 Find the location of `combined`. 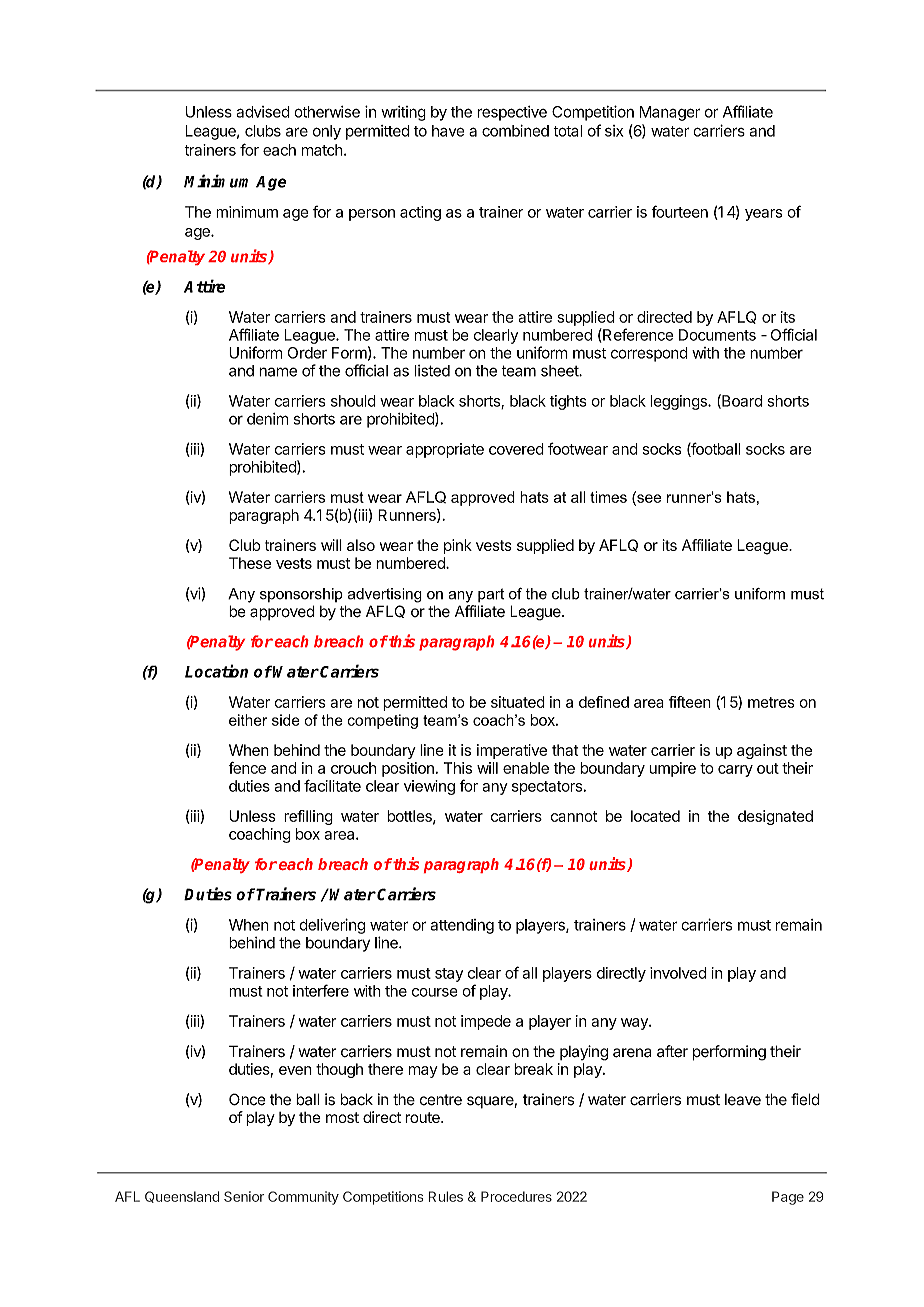

combined is located at coordinates (515, 131).
